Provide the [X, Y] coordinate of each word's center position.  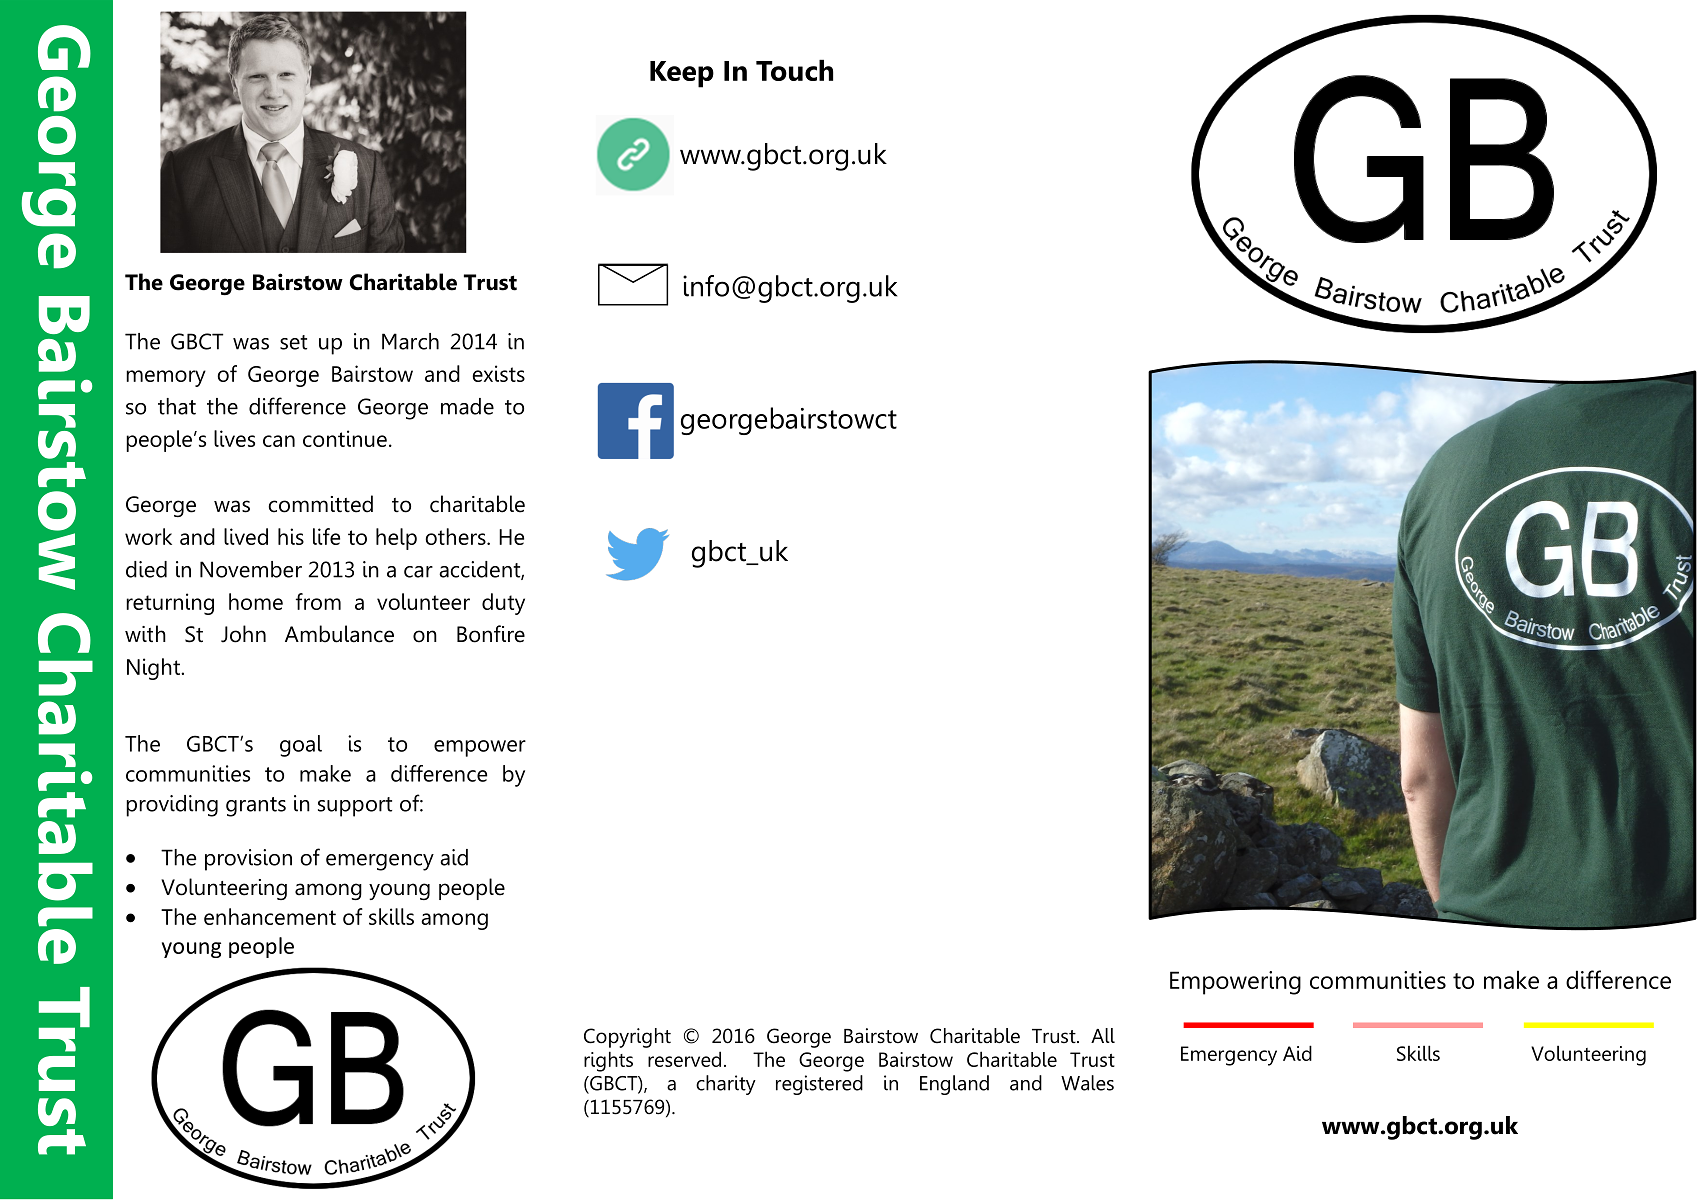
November [251, 569]
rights [608, 1061]
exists [498, 373]
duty [503, 604]
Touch [794, 70]
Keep [682, 74]
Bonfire [491, 634]
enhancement [270, 916]
